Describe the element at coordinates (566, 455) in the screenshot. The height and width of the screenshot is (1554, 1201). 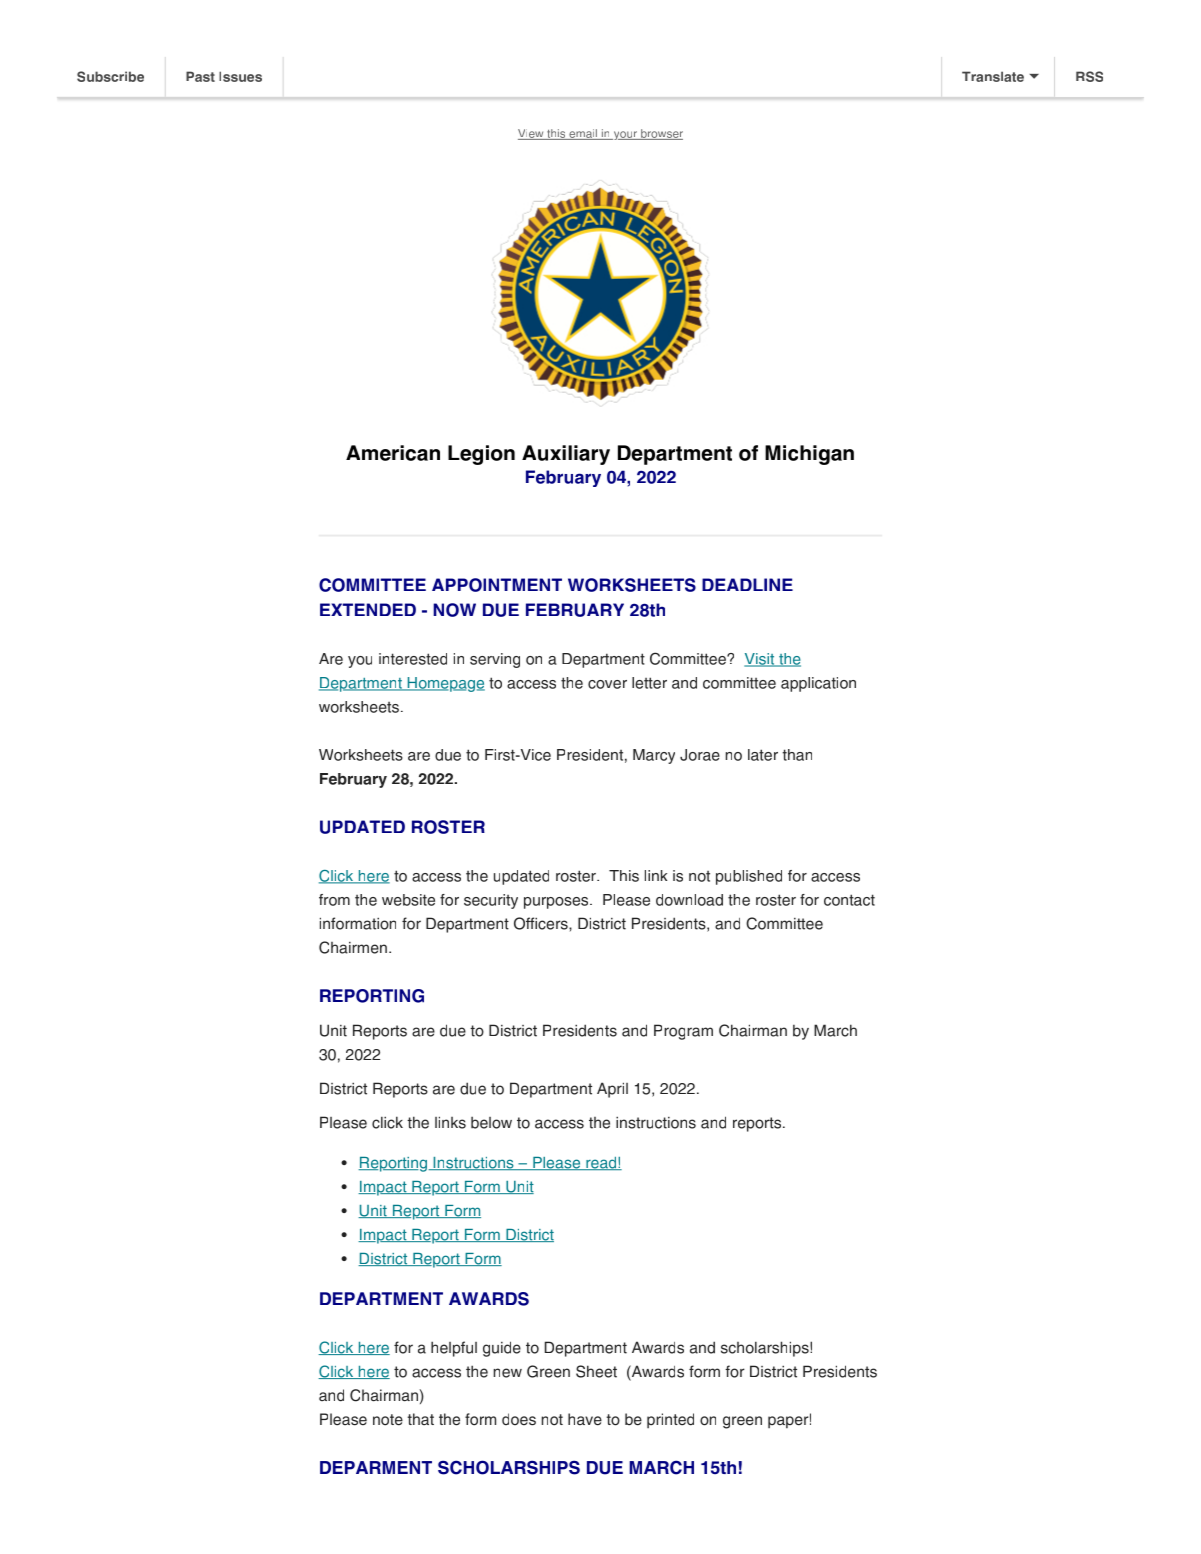
I see `Auxiliary` at that location.
